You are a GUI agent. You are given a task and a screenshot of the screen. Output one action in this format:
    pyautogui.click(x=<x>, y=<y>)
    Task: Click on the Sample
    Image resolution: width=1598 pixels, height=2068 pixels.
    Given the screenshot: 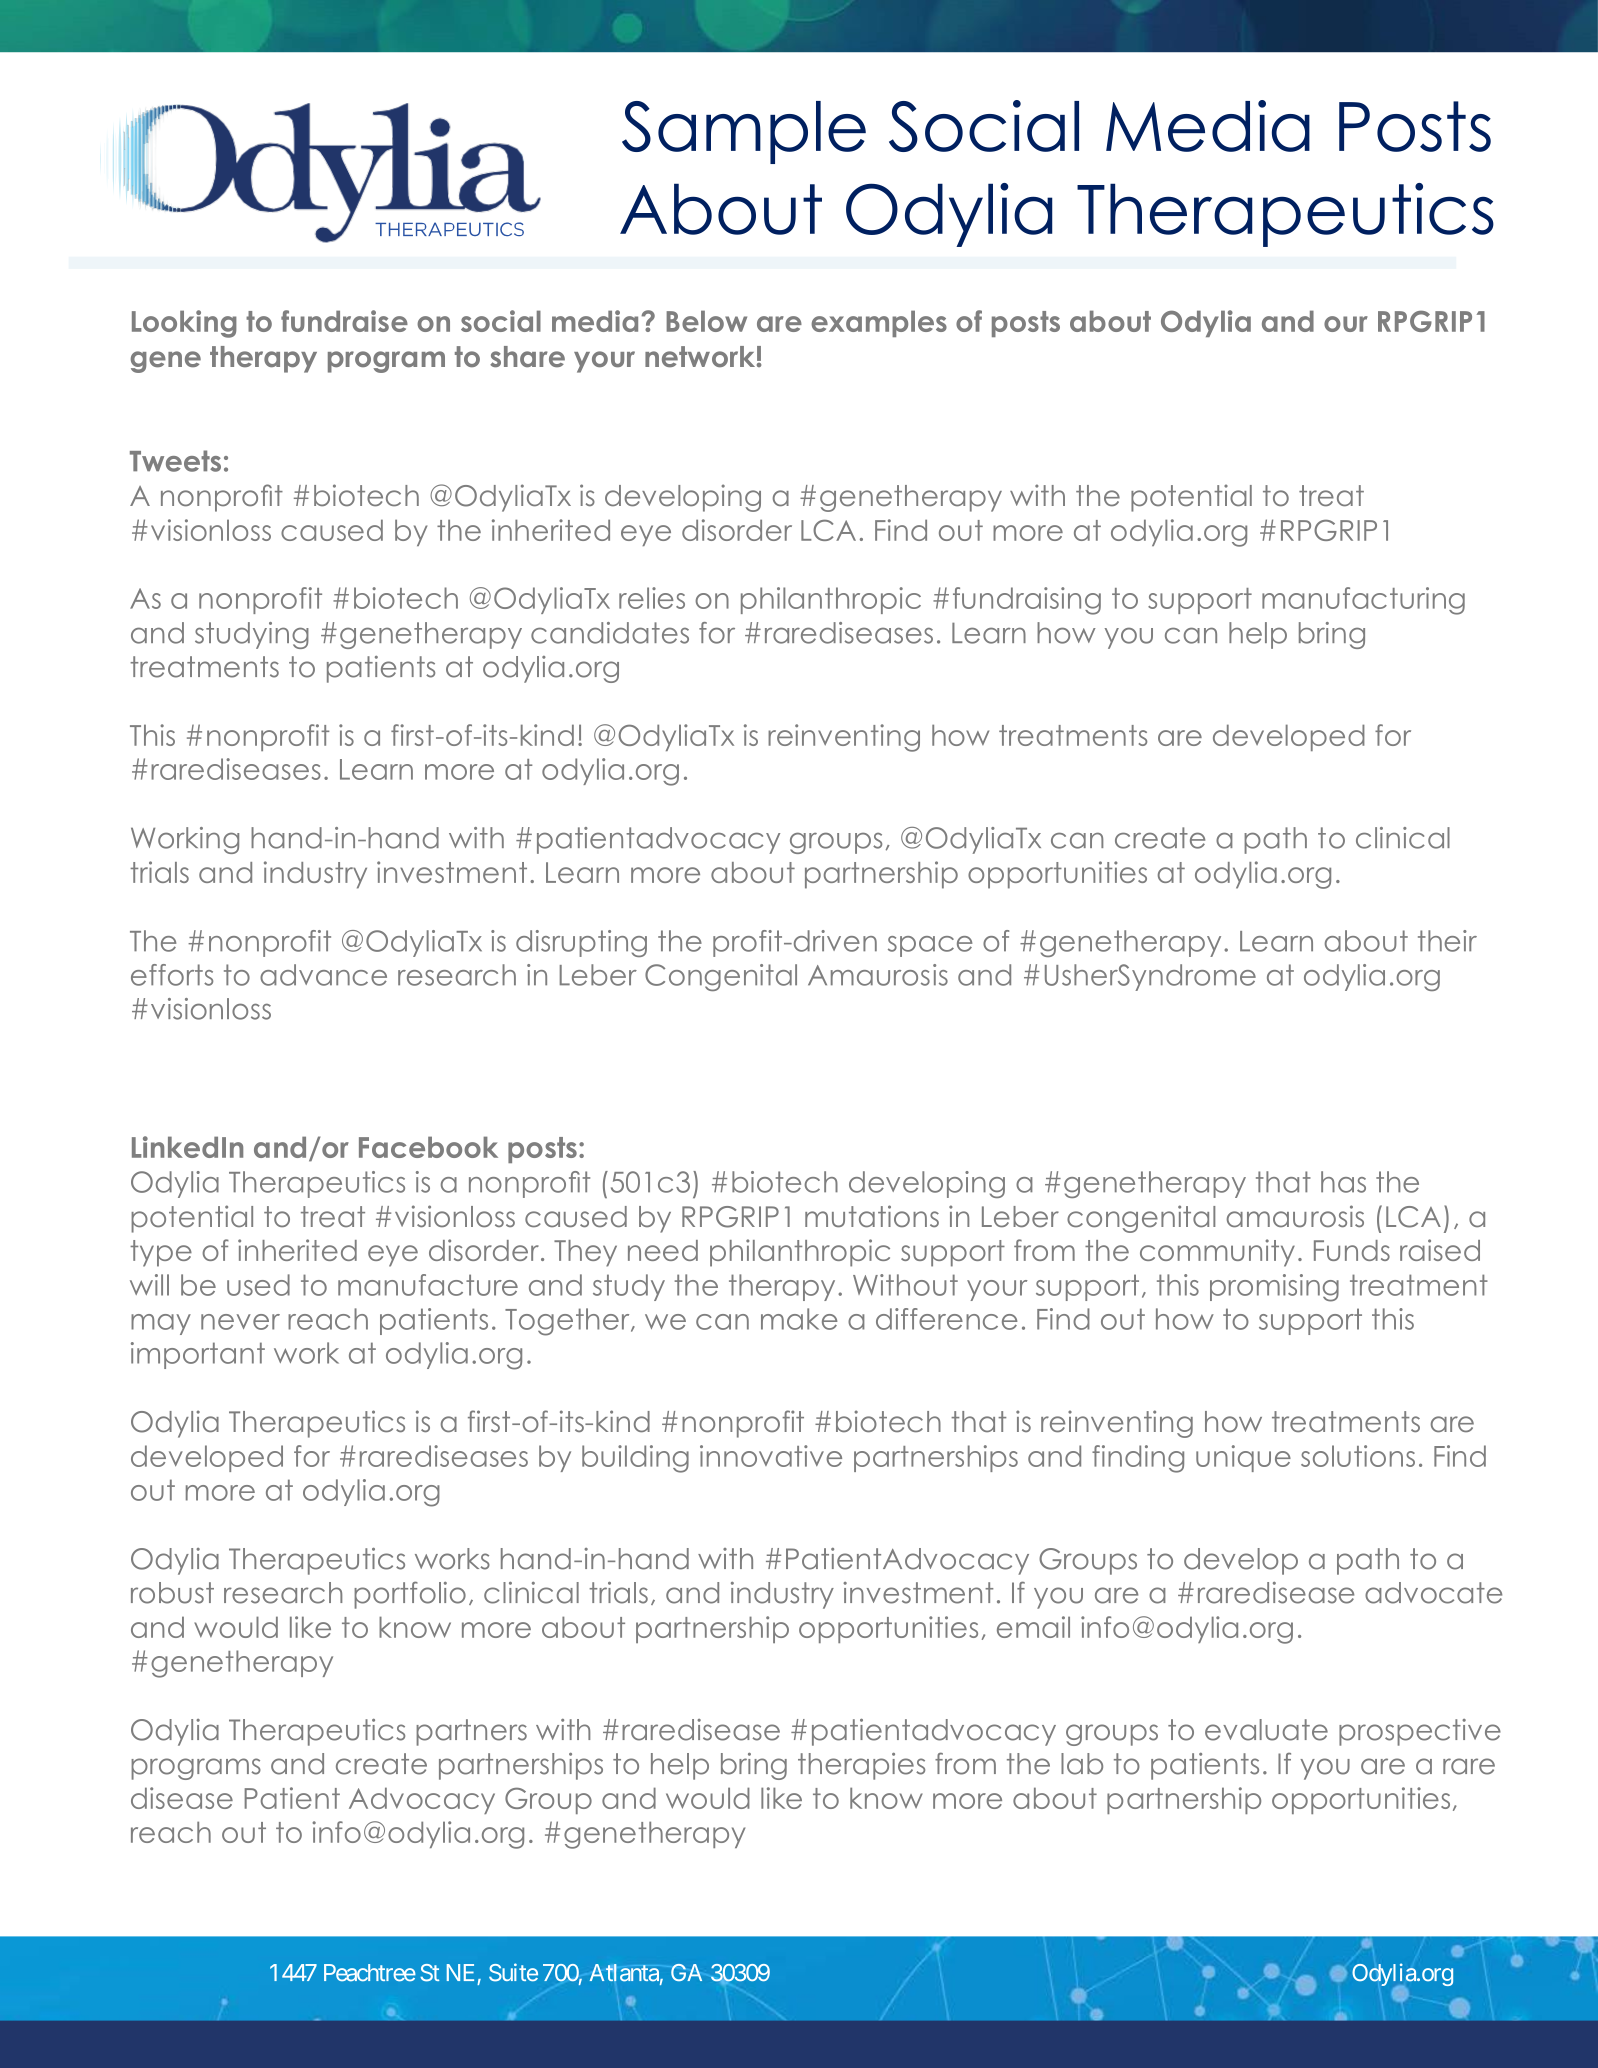 What is the action you would take?
    pyautogui.click(x=744, y=132)
